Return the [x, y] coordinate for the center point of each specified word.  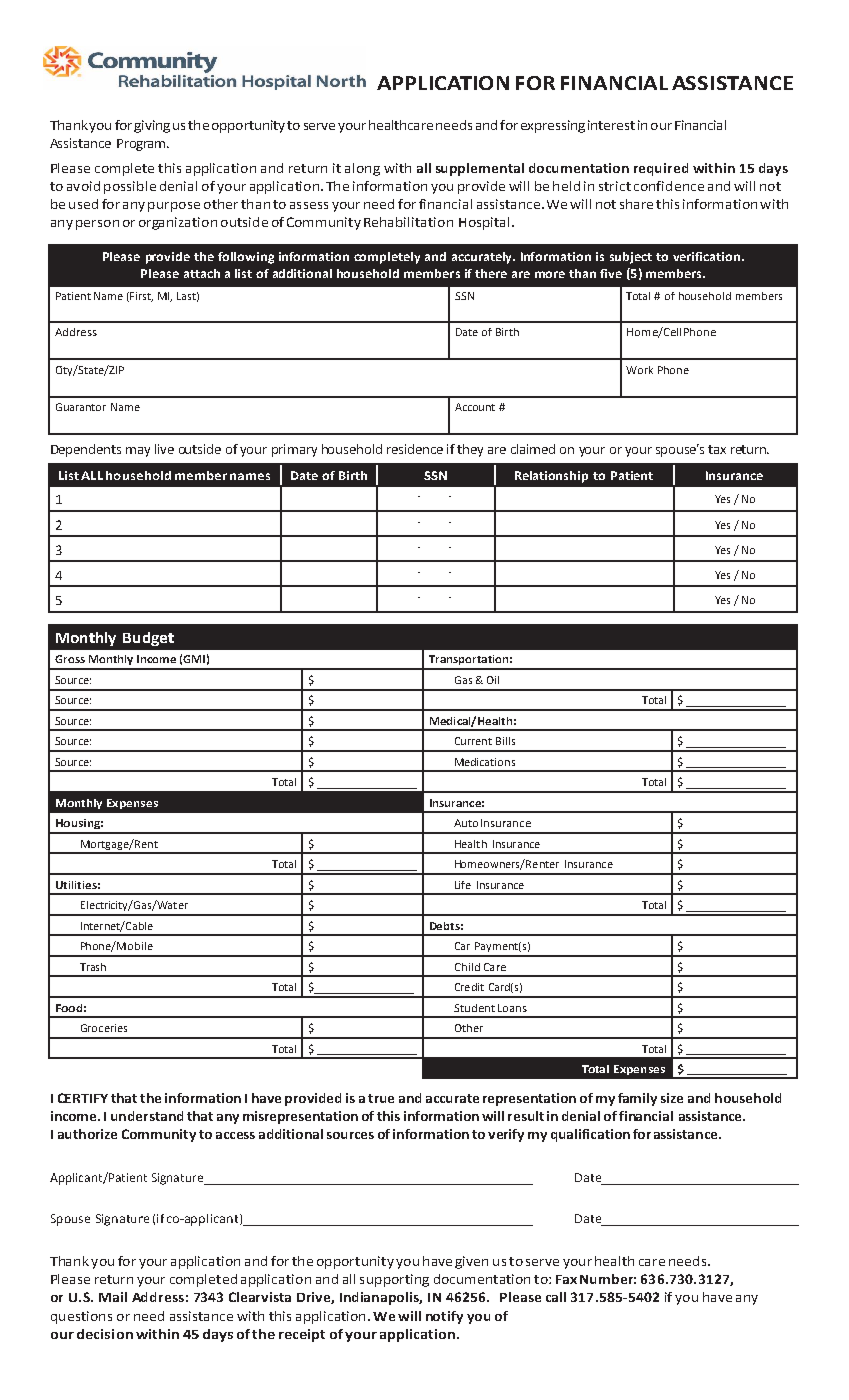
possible [130, 187]
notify [444, 1317]
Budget [148, 639]
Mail [113, 1297]
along [362, 169]
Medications [485, 762]
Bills [505, 741]
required [661, 169]
